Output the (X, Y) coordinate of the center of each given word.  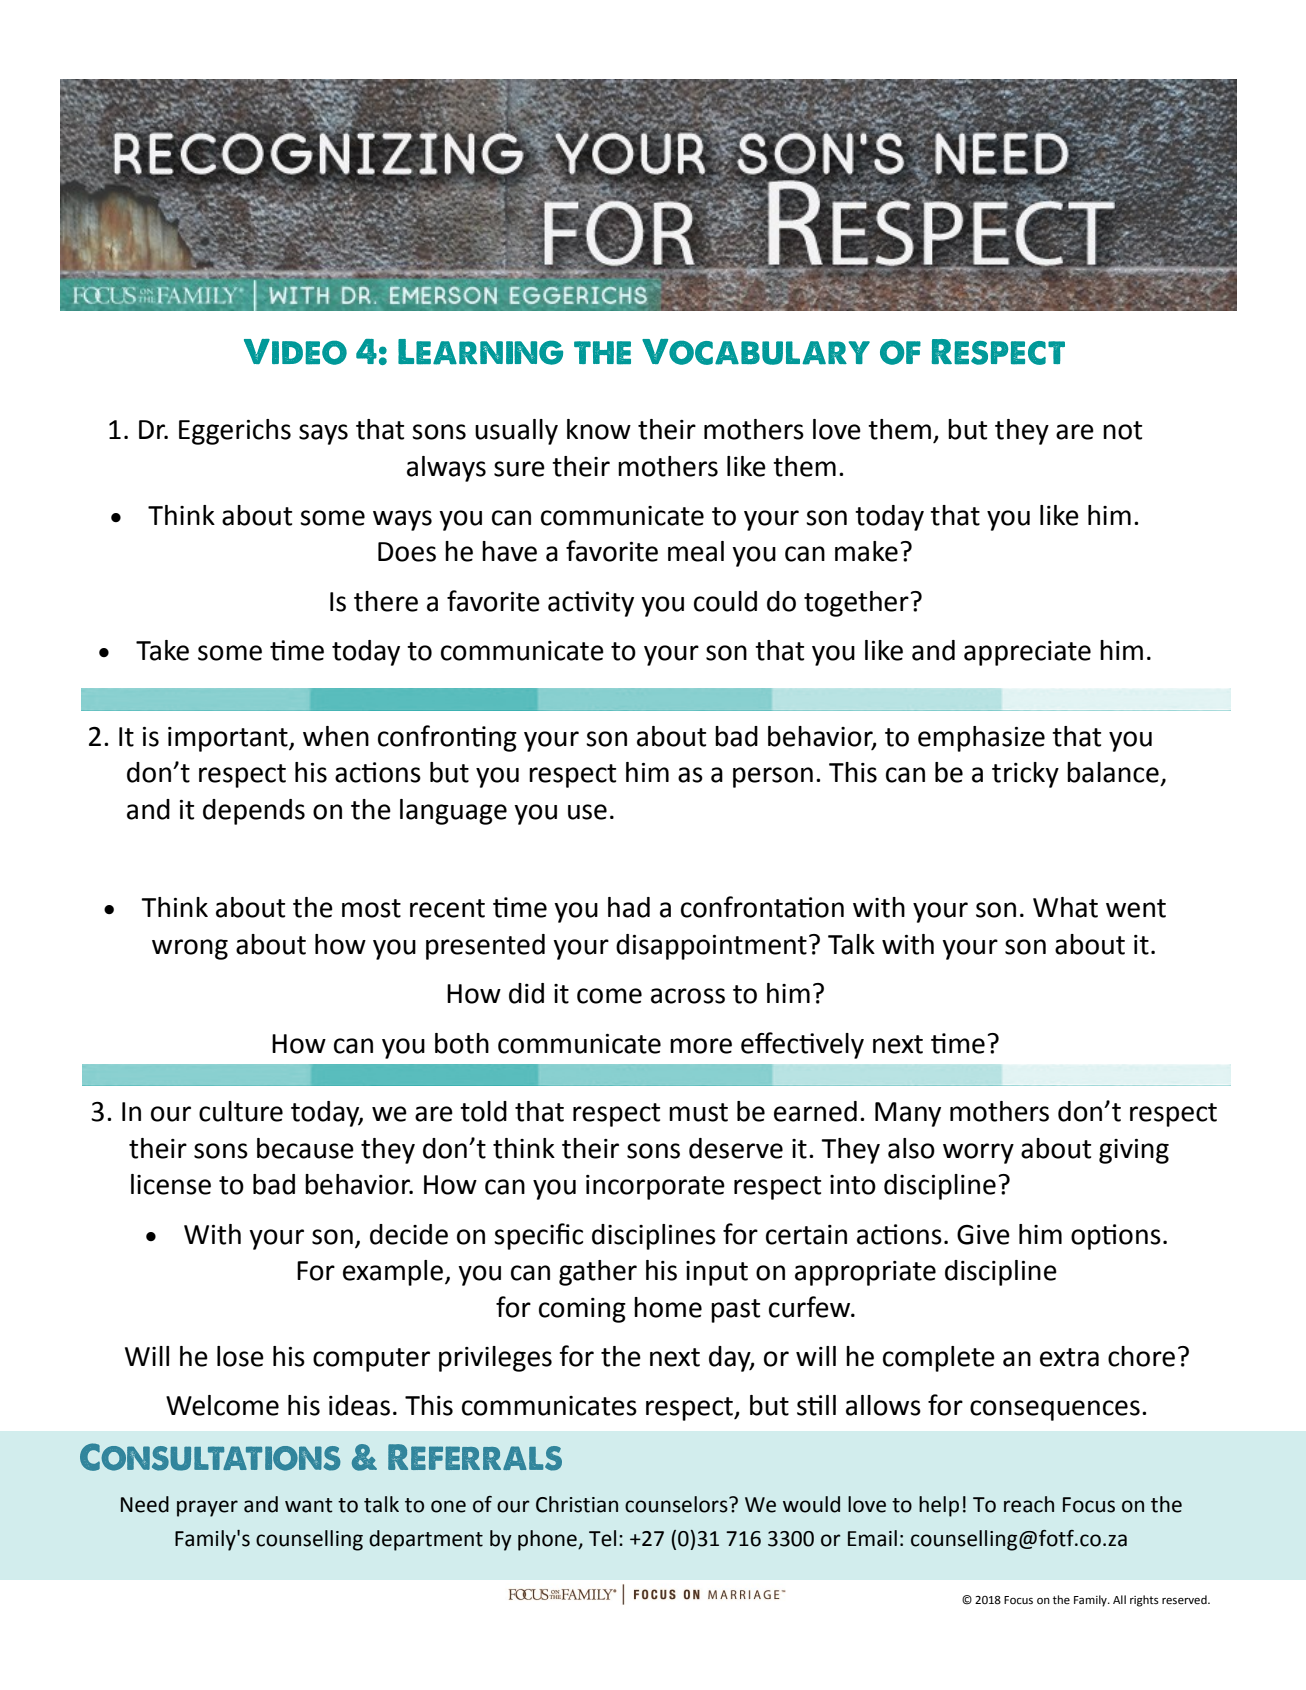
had (629, 907)
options (1116, 1237)
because (305, 1148)
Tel (602, 1538)
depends (254, 812)
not (1122, 430)
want (309, 1505)
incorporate (655, 1187)
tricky (1025, 775)
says (323, 434)
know (599, 429)
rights (1144, 1601)
